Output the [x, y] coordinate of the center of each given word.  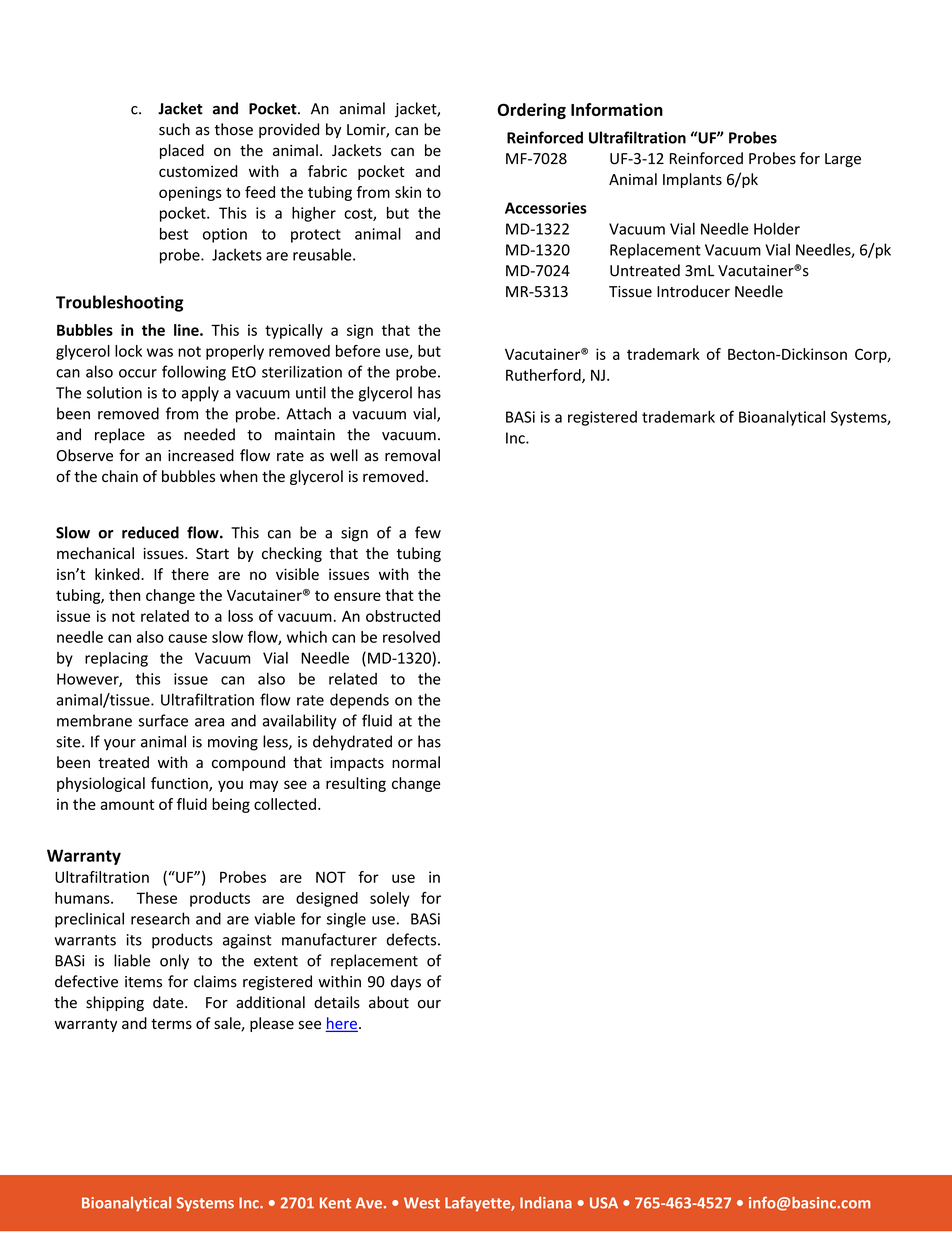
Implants [692, 180]
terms [171, 1024]
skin [408, 192]
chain [120, 476]
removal [412, 455]
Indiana [546, 1203]
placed [182, 151]
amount [127, 804]
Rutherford [544, 376]
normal [416, 762]
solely [390, 899]
